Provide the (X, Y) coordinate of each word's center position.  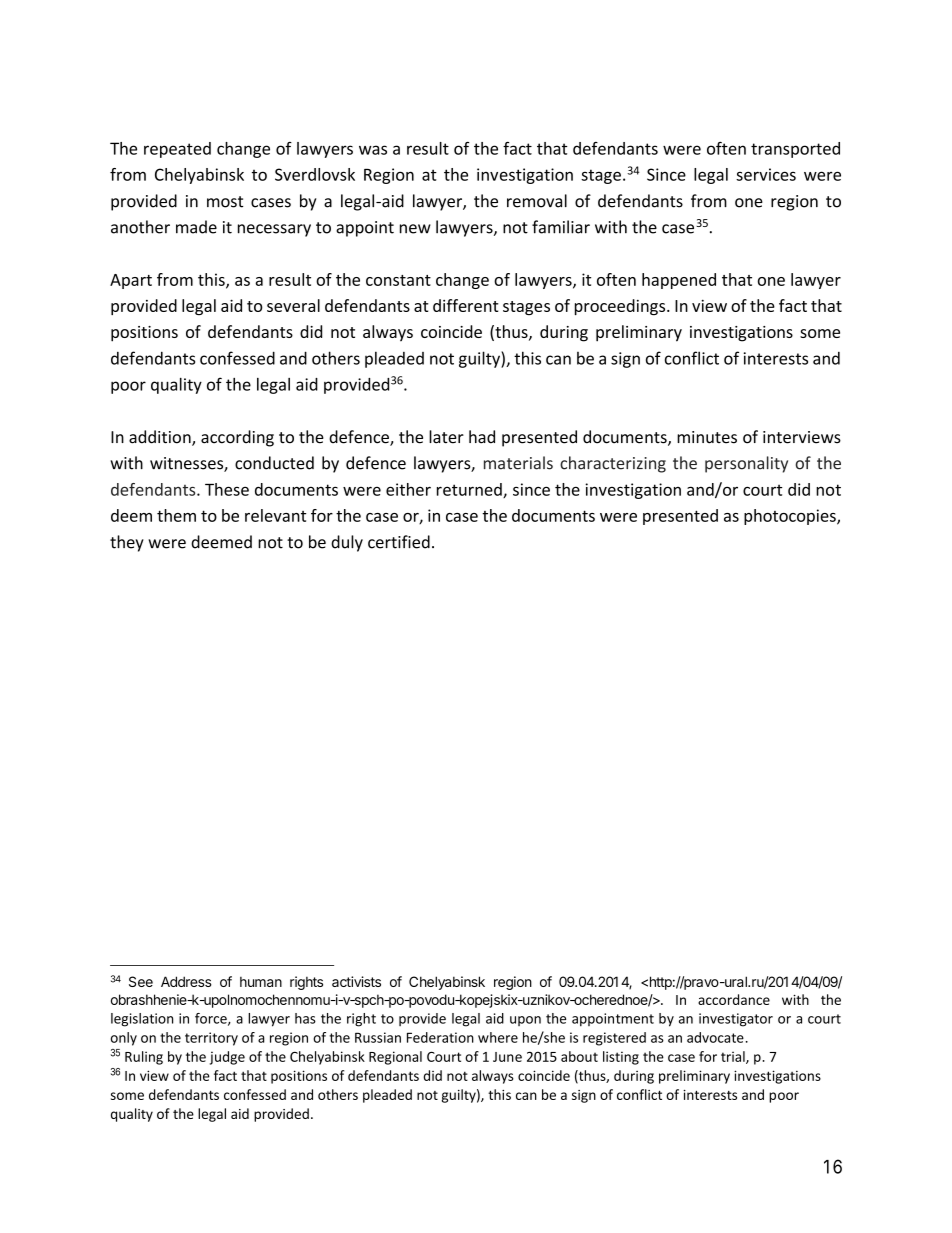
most (225, 202)
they (127, 543)
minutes (707, 437)
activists (356, 981)
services (766, 174)
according (237, 438)
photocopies (791, 517)
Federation (440, 1037)
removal (537, 201)
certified (399, 542)
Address (186, 981)
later (446, 437)
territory (211, 1039)
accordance (734, 999)
